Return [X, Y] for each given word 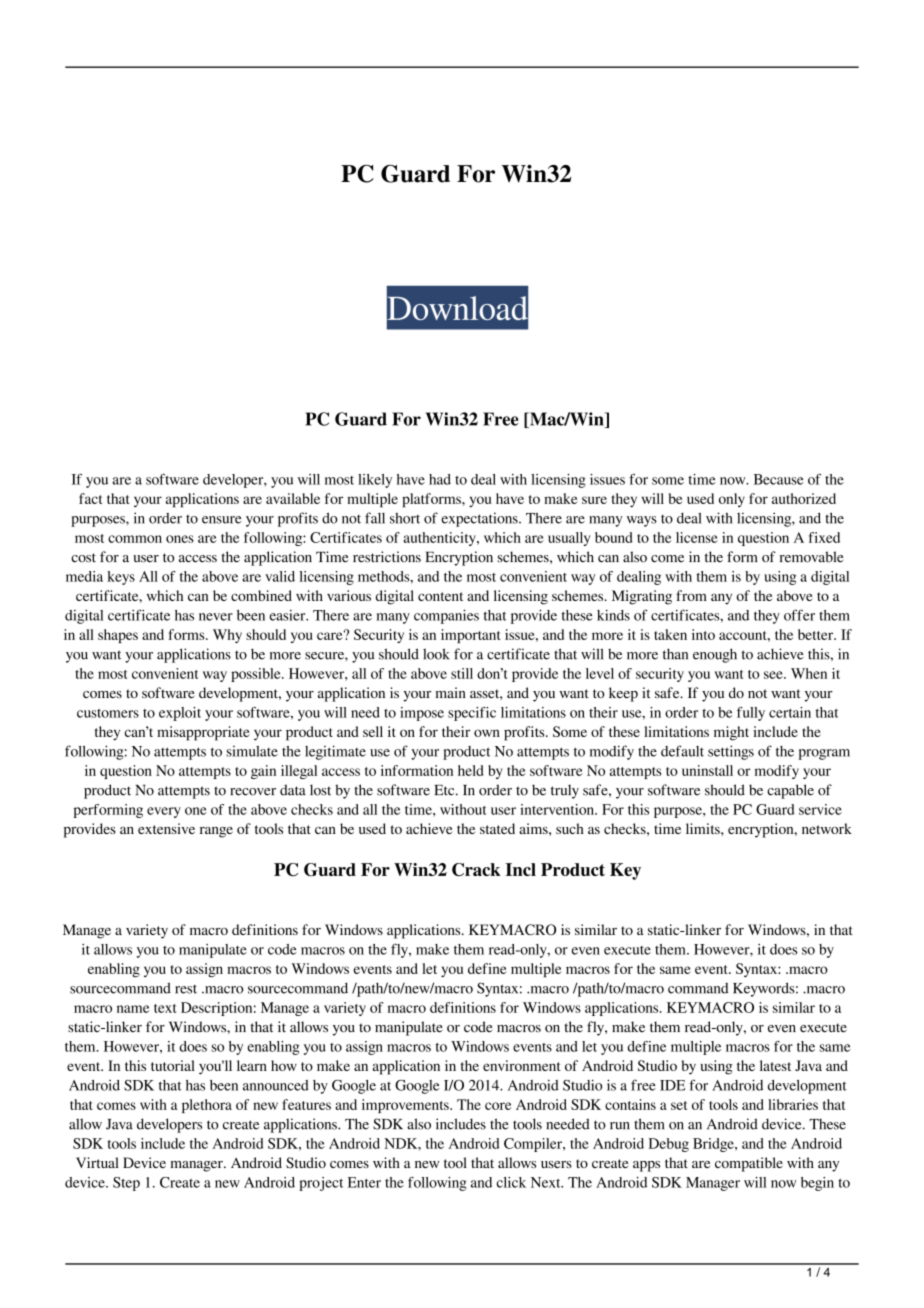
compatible [749, 1164]
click [511, 1182]
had [440, 479]
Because [779, 479]
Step [126, 1184]
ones [180, 539]
